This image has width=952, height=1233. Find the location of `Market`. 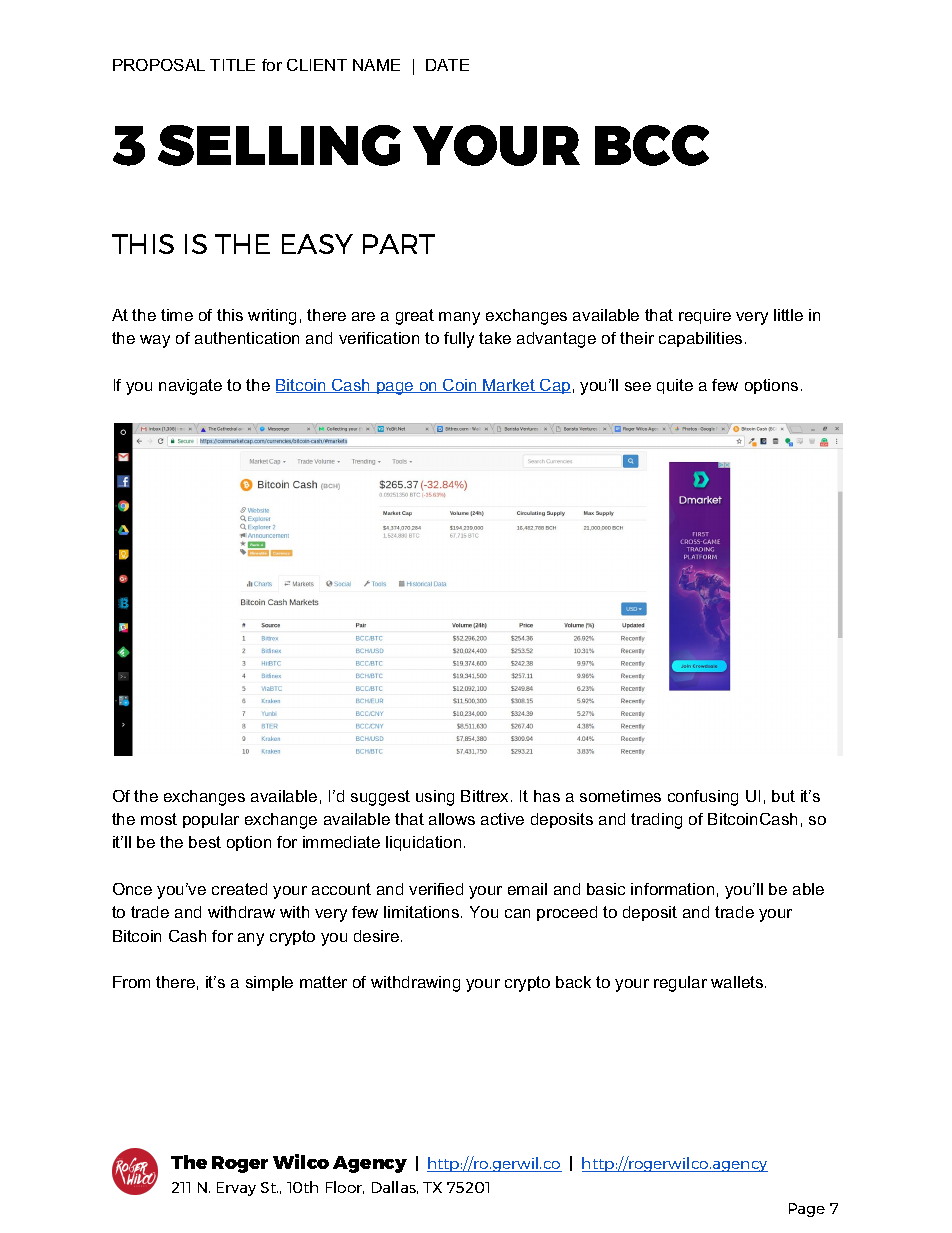

Market is located at coordinates (509, 386).
